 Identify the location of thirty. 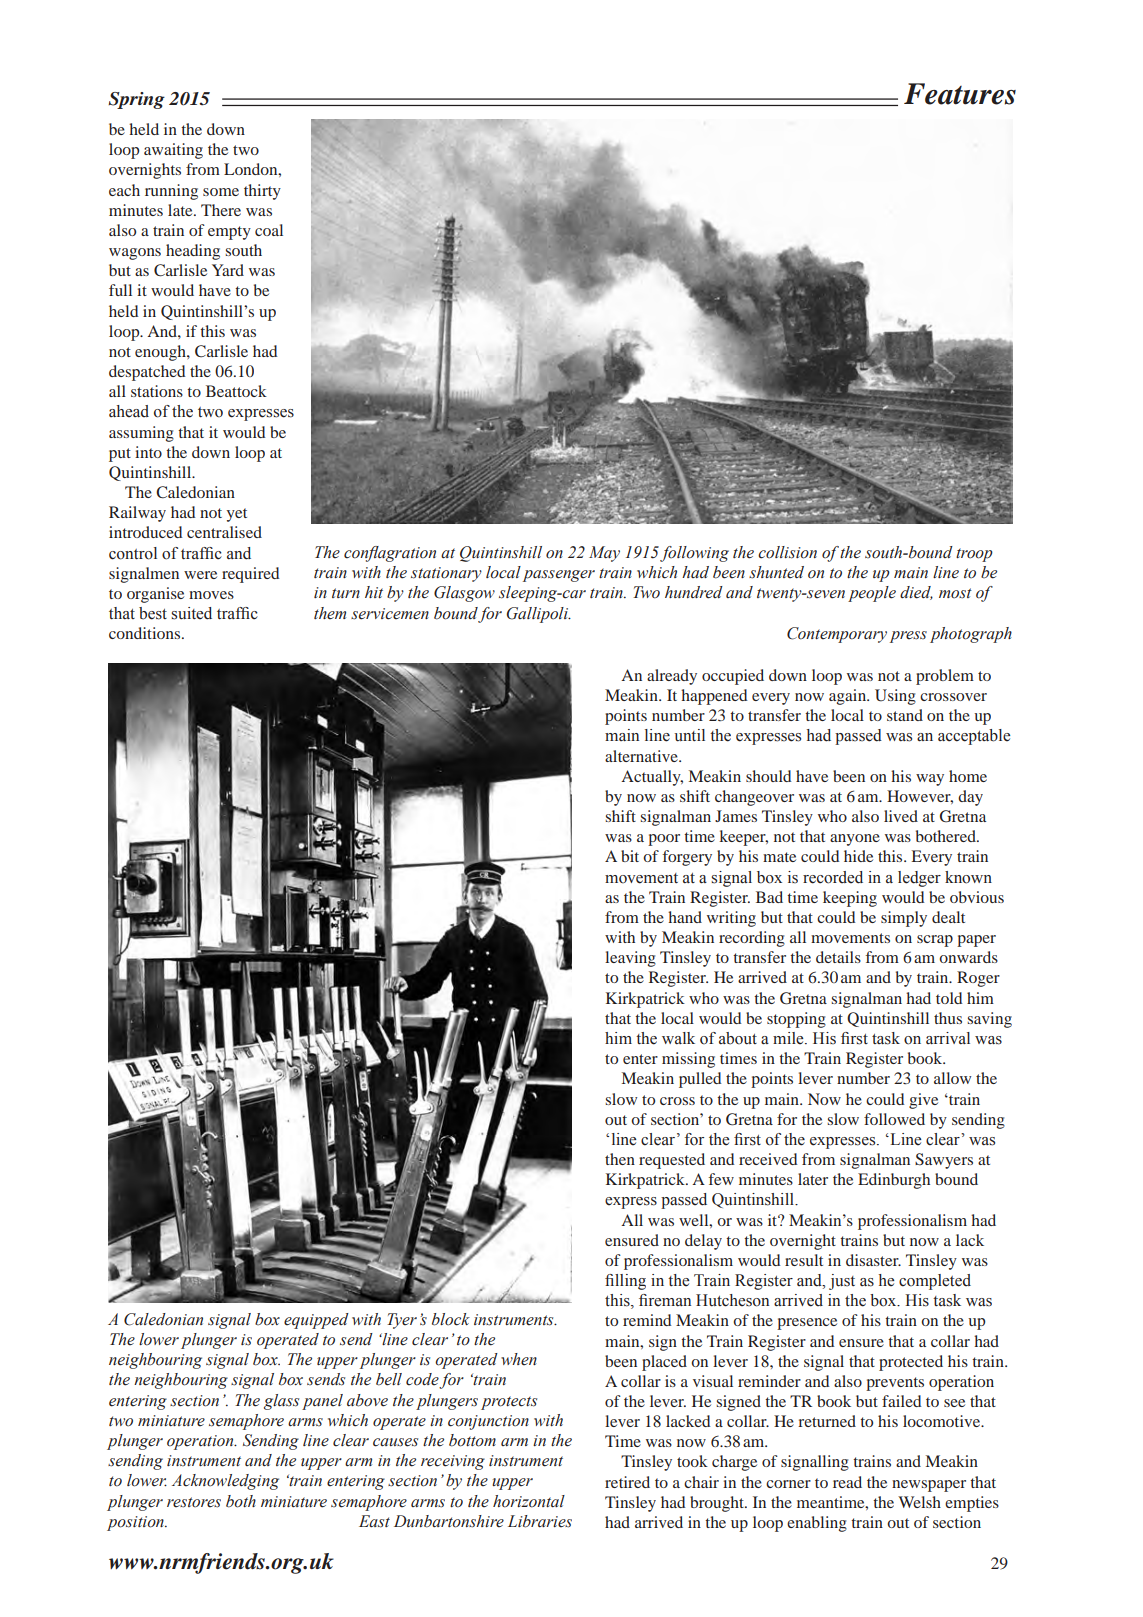
(262, 192).
